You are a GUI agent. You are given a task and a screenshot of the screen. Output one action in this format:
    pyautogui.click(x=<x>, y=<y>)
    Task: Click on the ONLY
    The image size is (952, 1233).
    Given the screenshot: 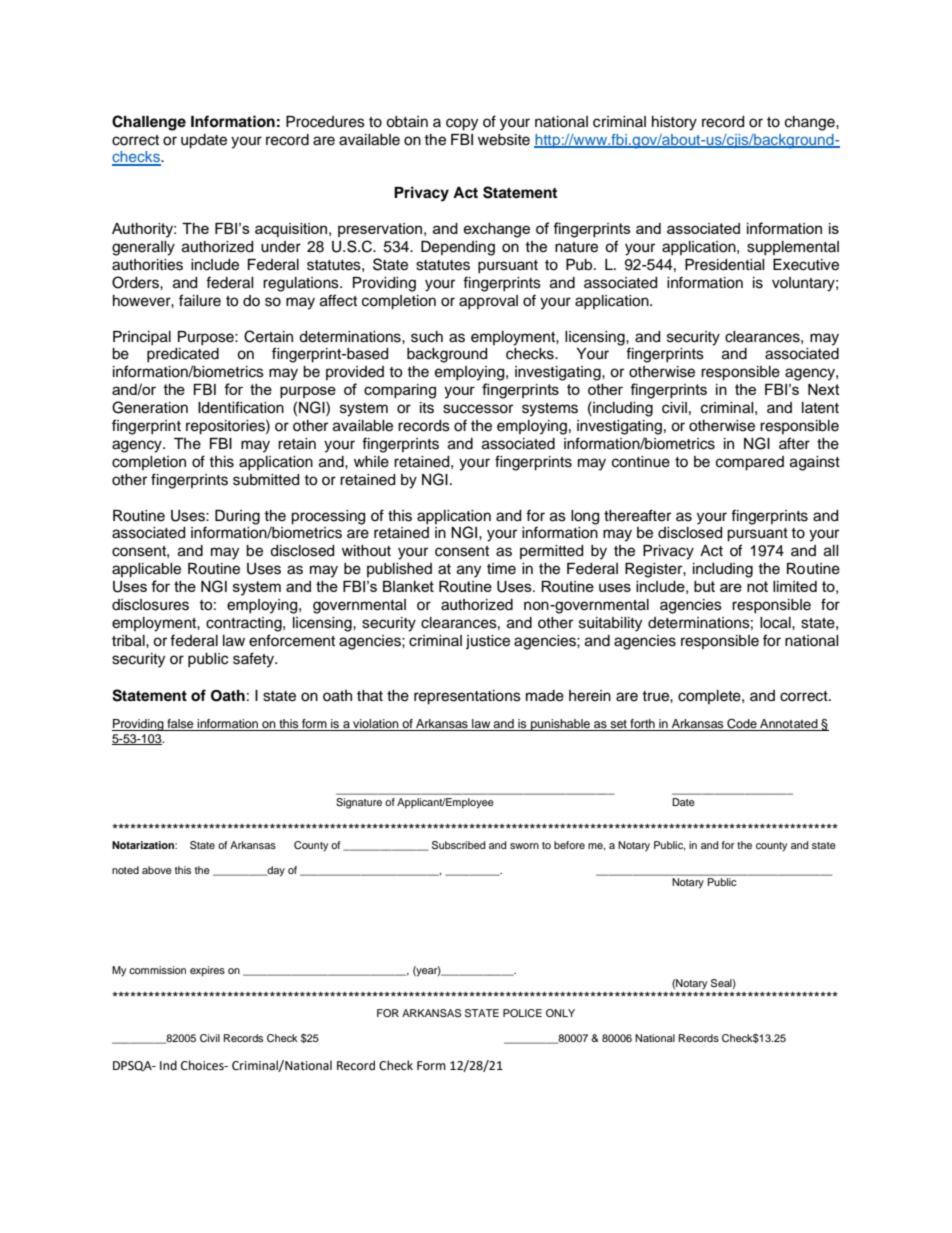 What is the action you would take?
    pyautogui.click(x=560, y=1013)
